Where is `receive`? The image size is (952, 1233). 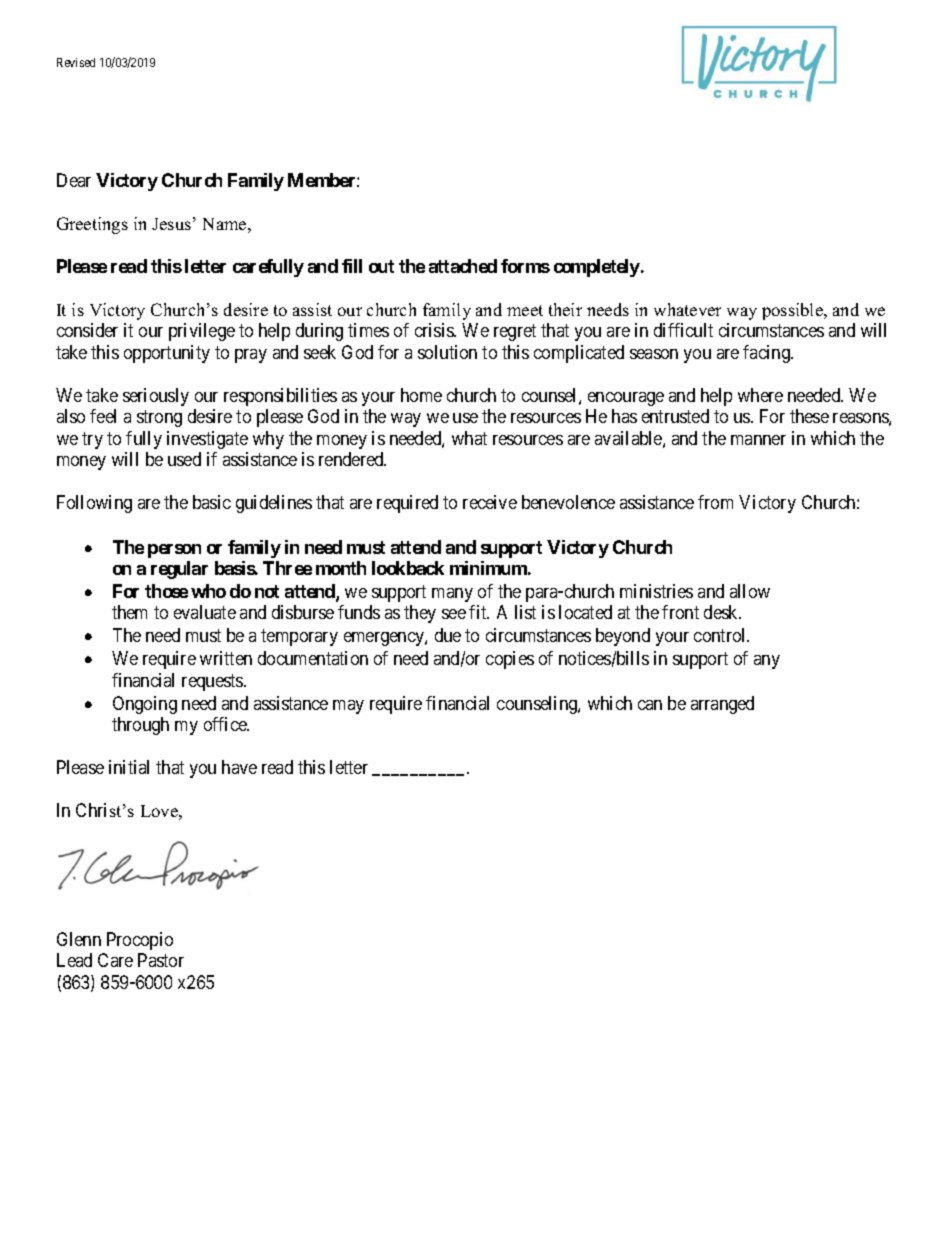
receive is located at coordinates (490, 502).
